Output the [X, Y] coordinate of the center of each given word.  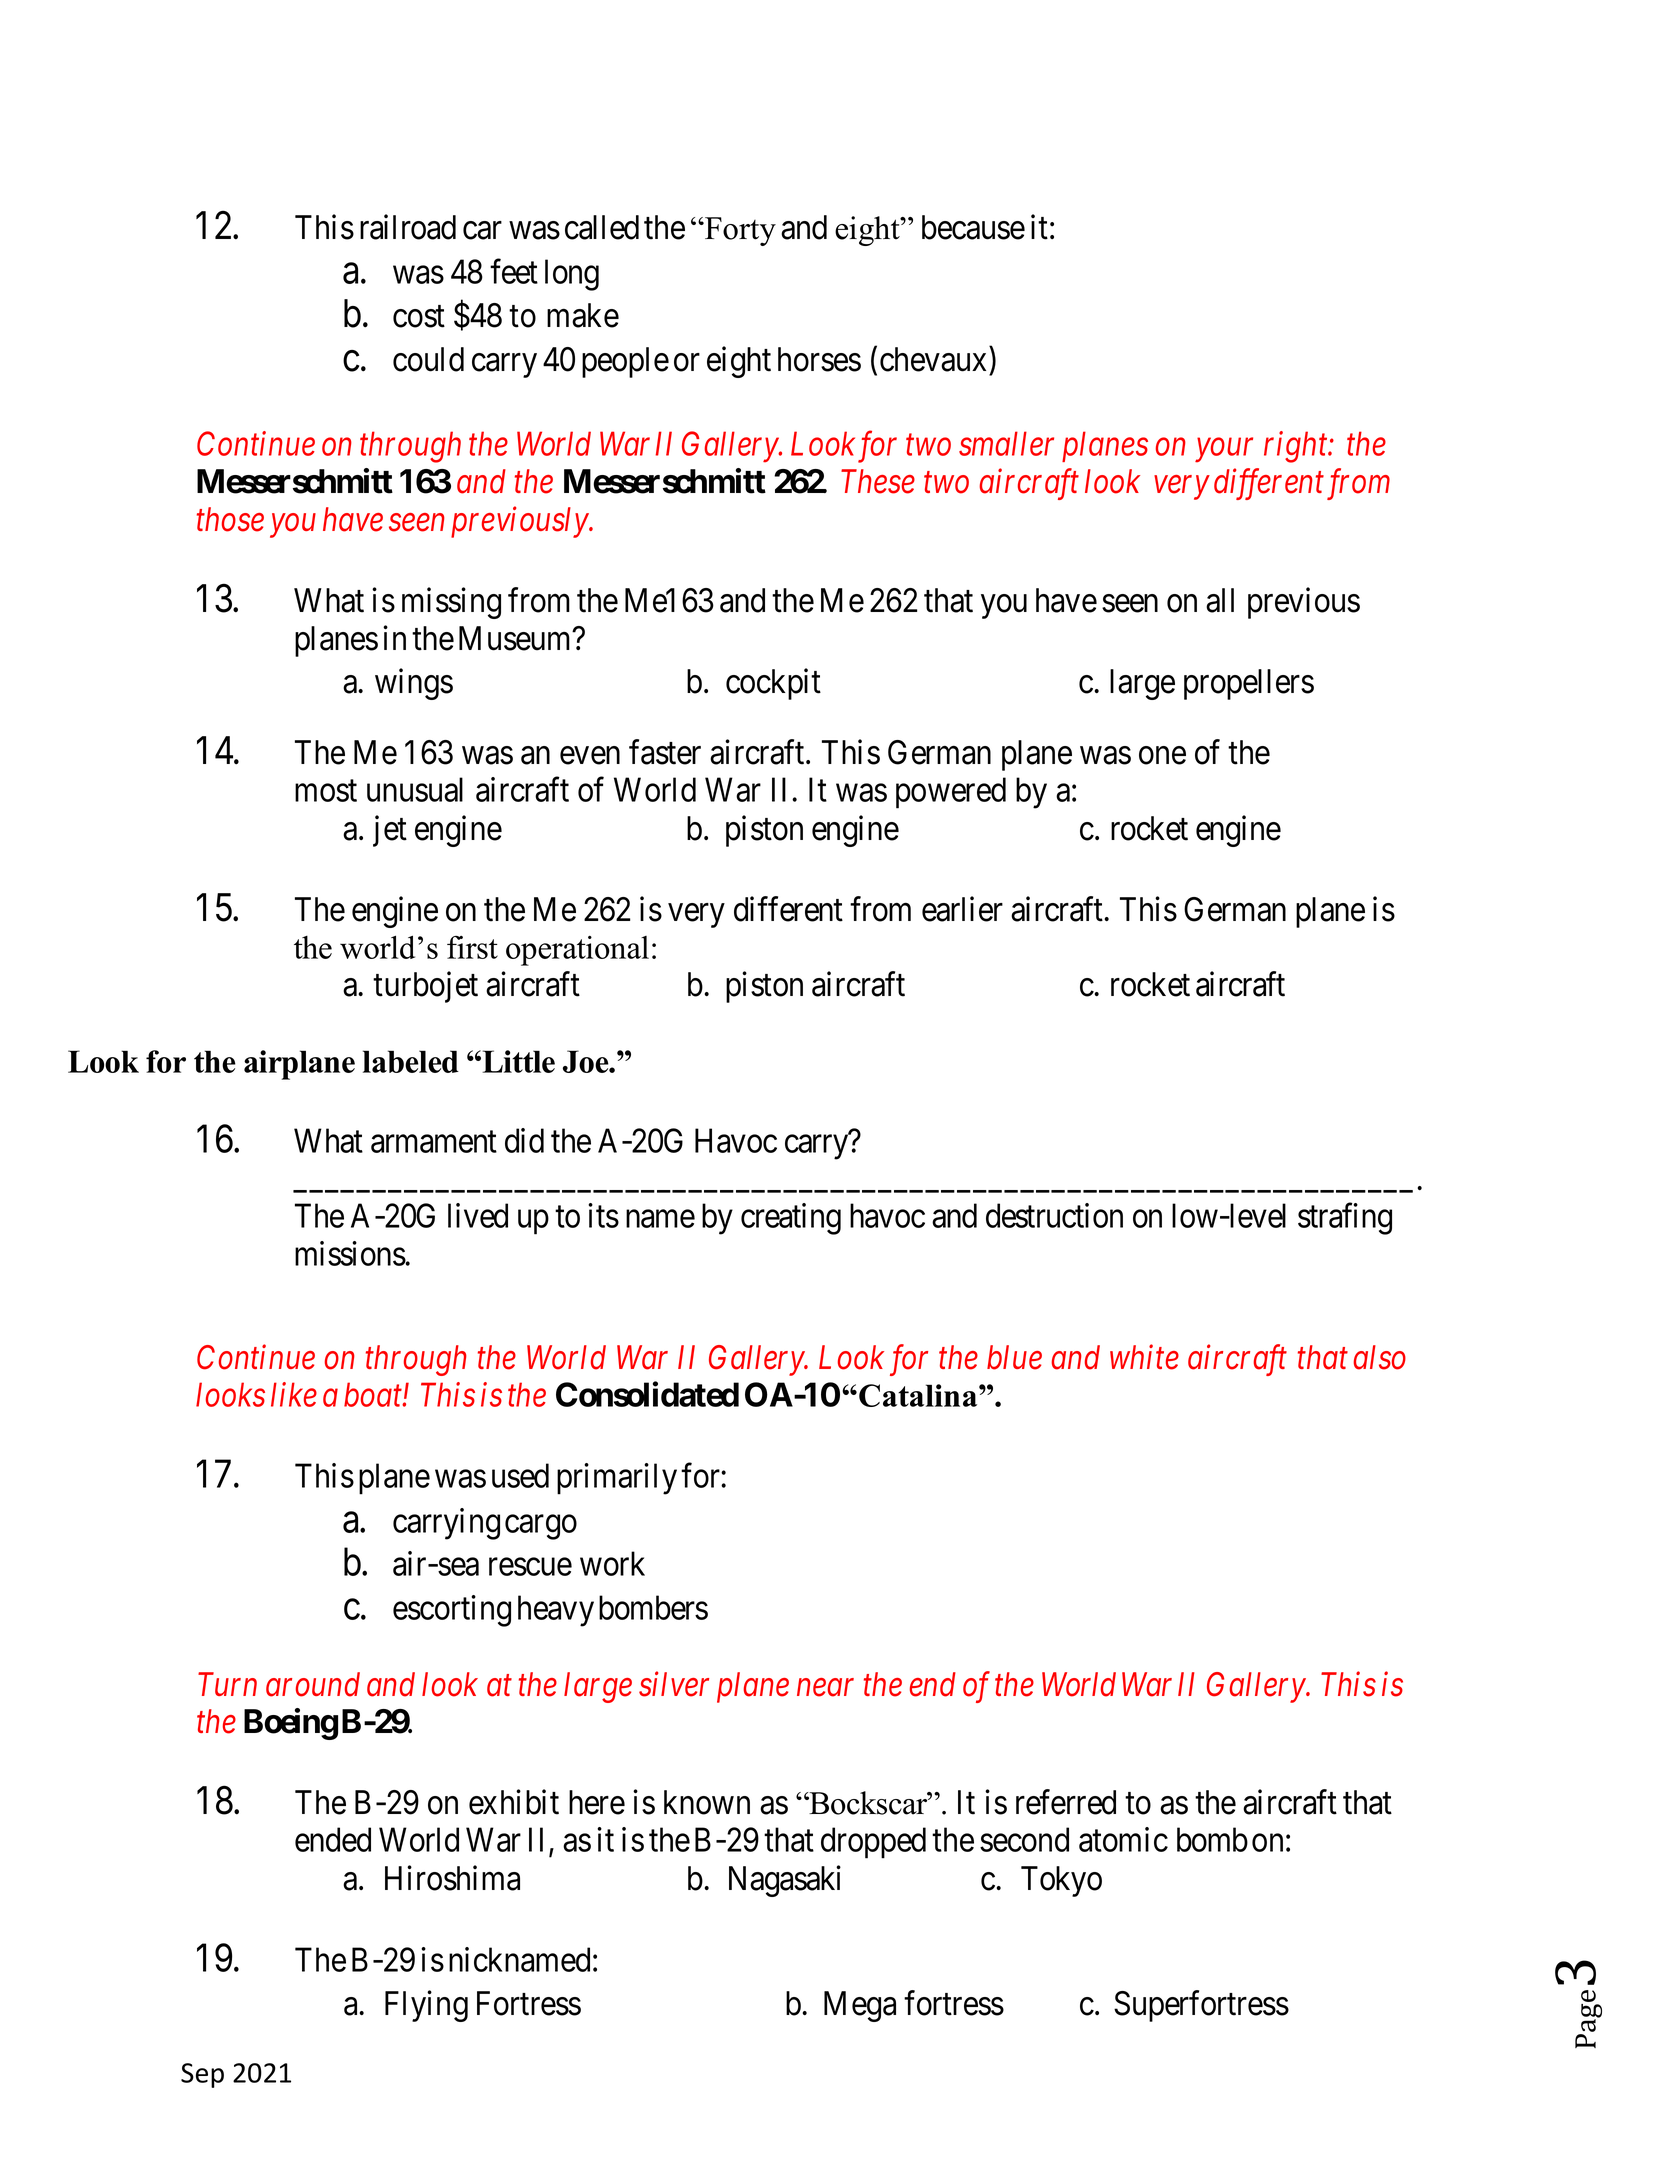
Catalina [919, 1395]
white [1144, 1357]
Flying [426, 2006]
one [1162, 756]
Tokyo [1061, 1881]
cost [419, 317]
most [326, 791]
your [1224, 451]
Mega [860, 2006]
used [520, 1475]
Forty [739, 231]
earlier [962, 909]
